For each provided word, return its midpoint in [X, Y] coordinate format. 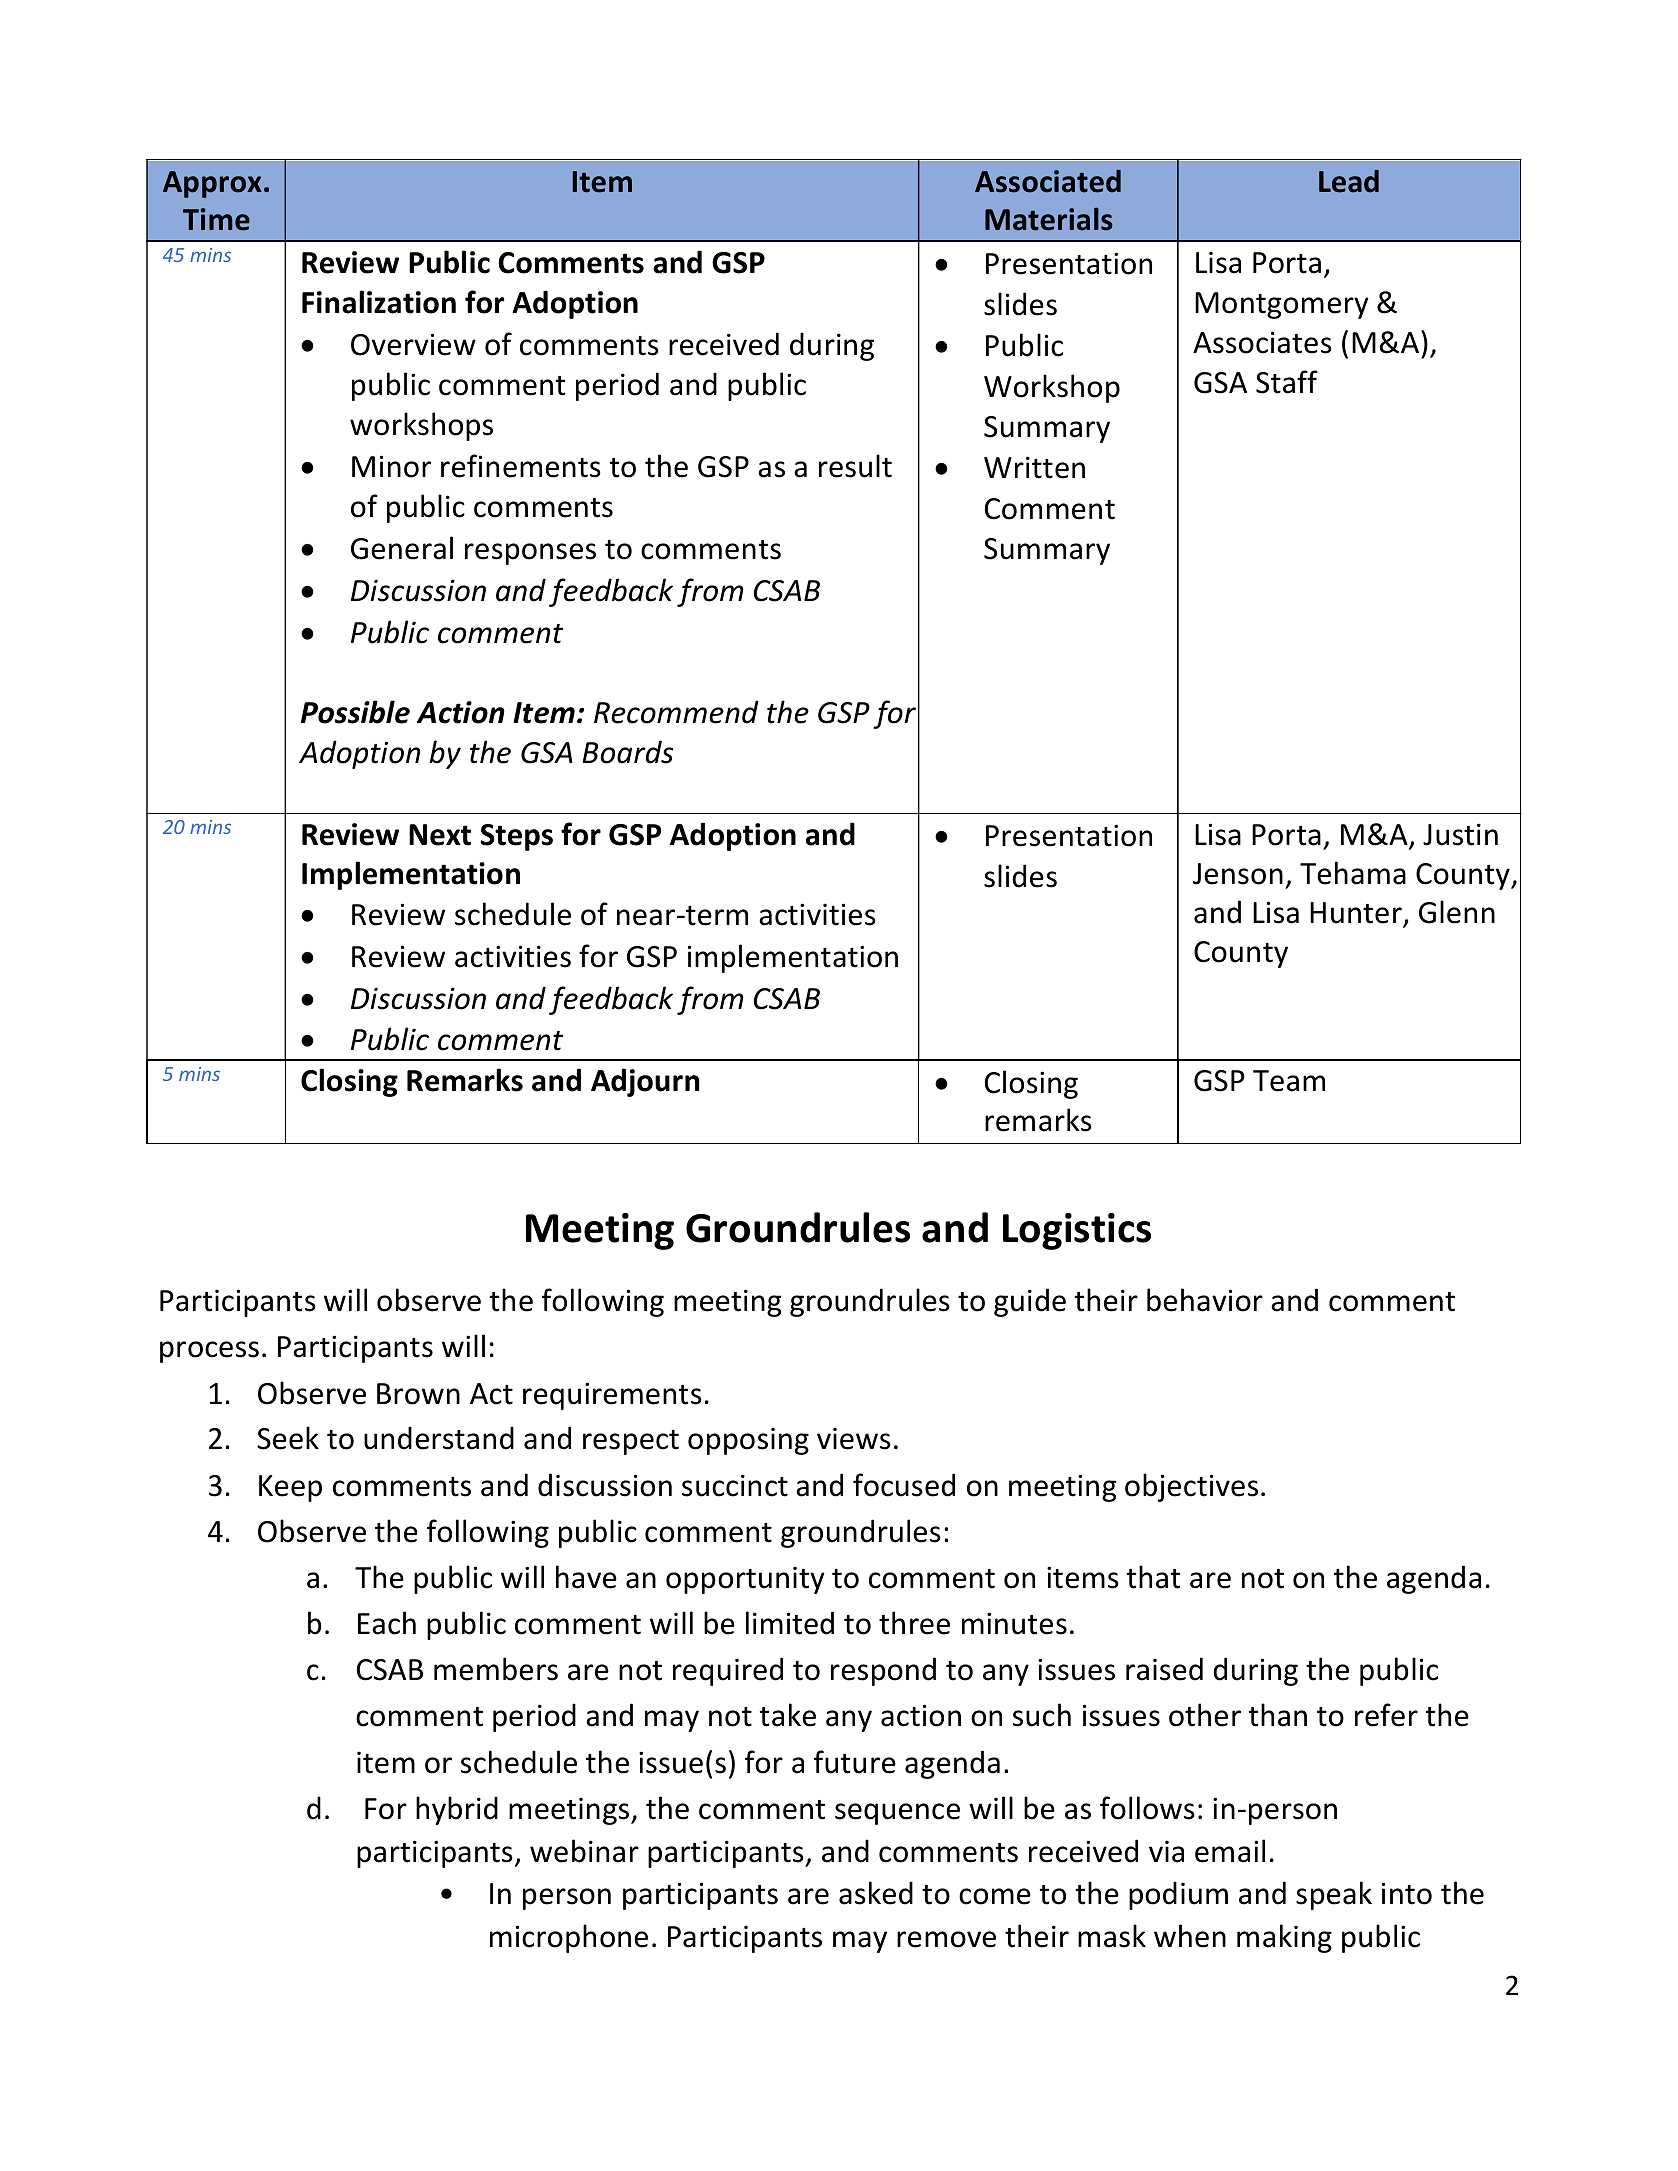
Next [440, 835]
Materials [1049, 219]
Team [1289, 1081]
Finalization [379, 302]
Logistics [1077, 1231]
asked [876, 1893]
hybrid [457, 1810]
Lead [1349, 181]
